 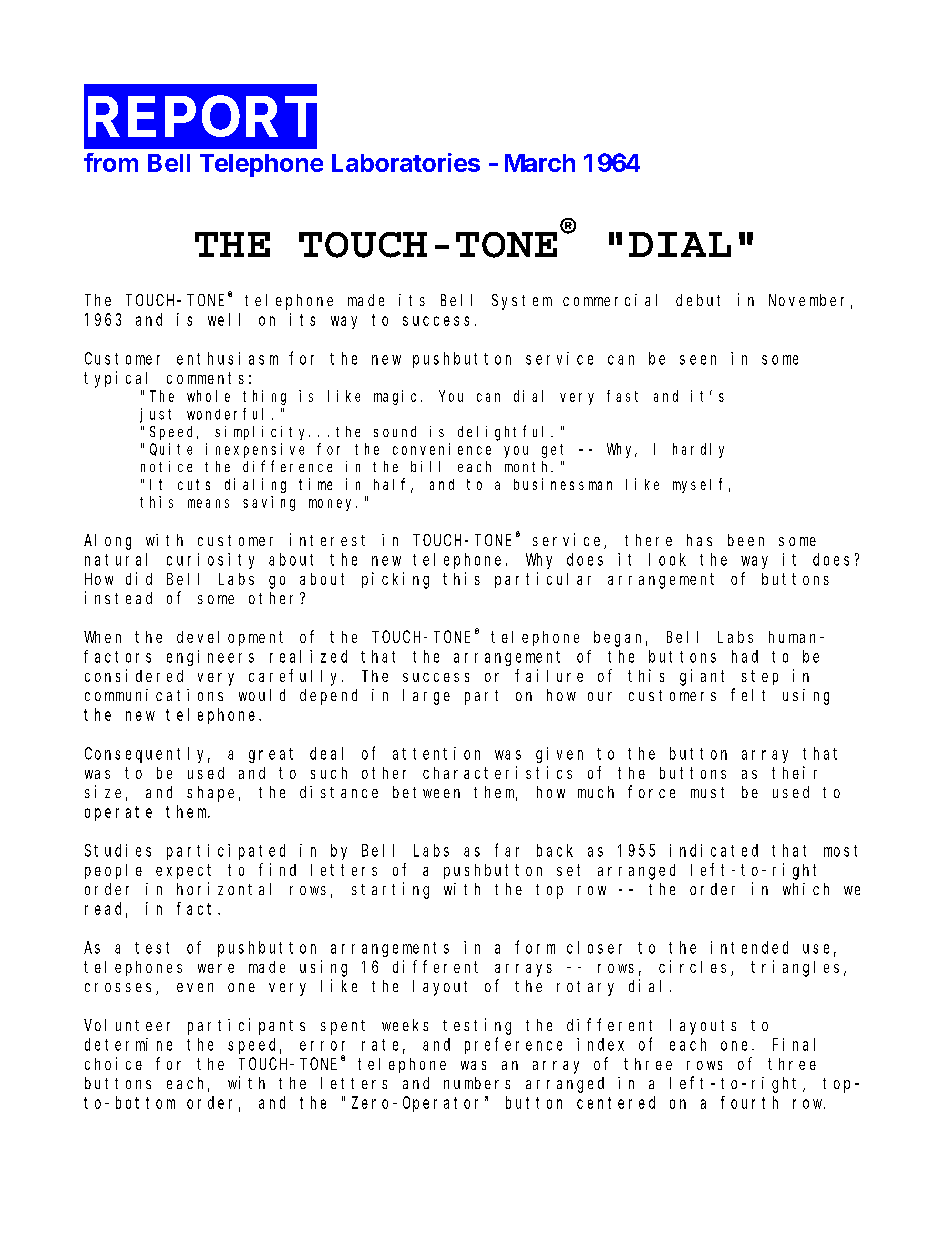 What do you see at coordinates (406, 162) in the screenshot?
I see `Laboratories` at bounding box center [406, 162].
